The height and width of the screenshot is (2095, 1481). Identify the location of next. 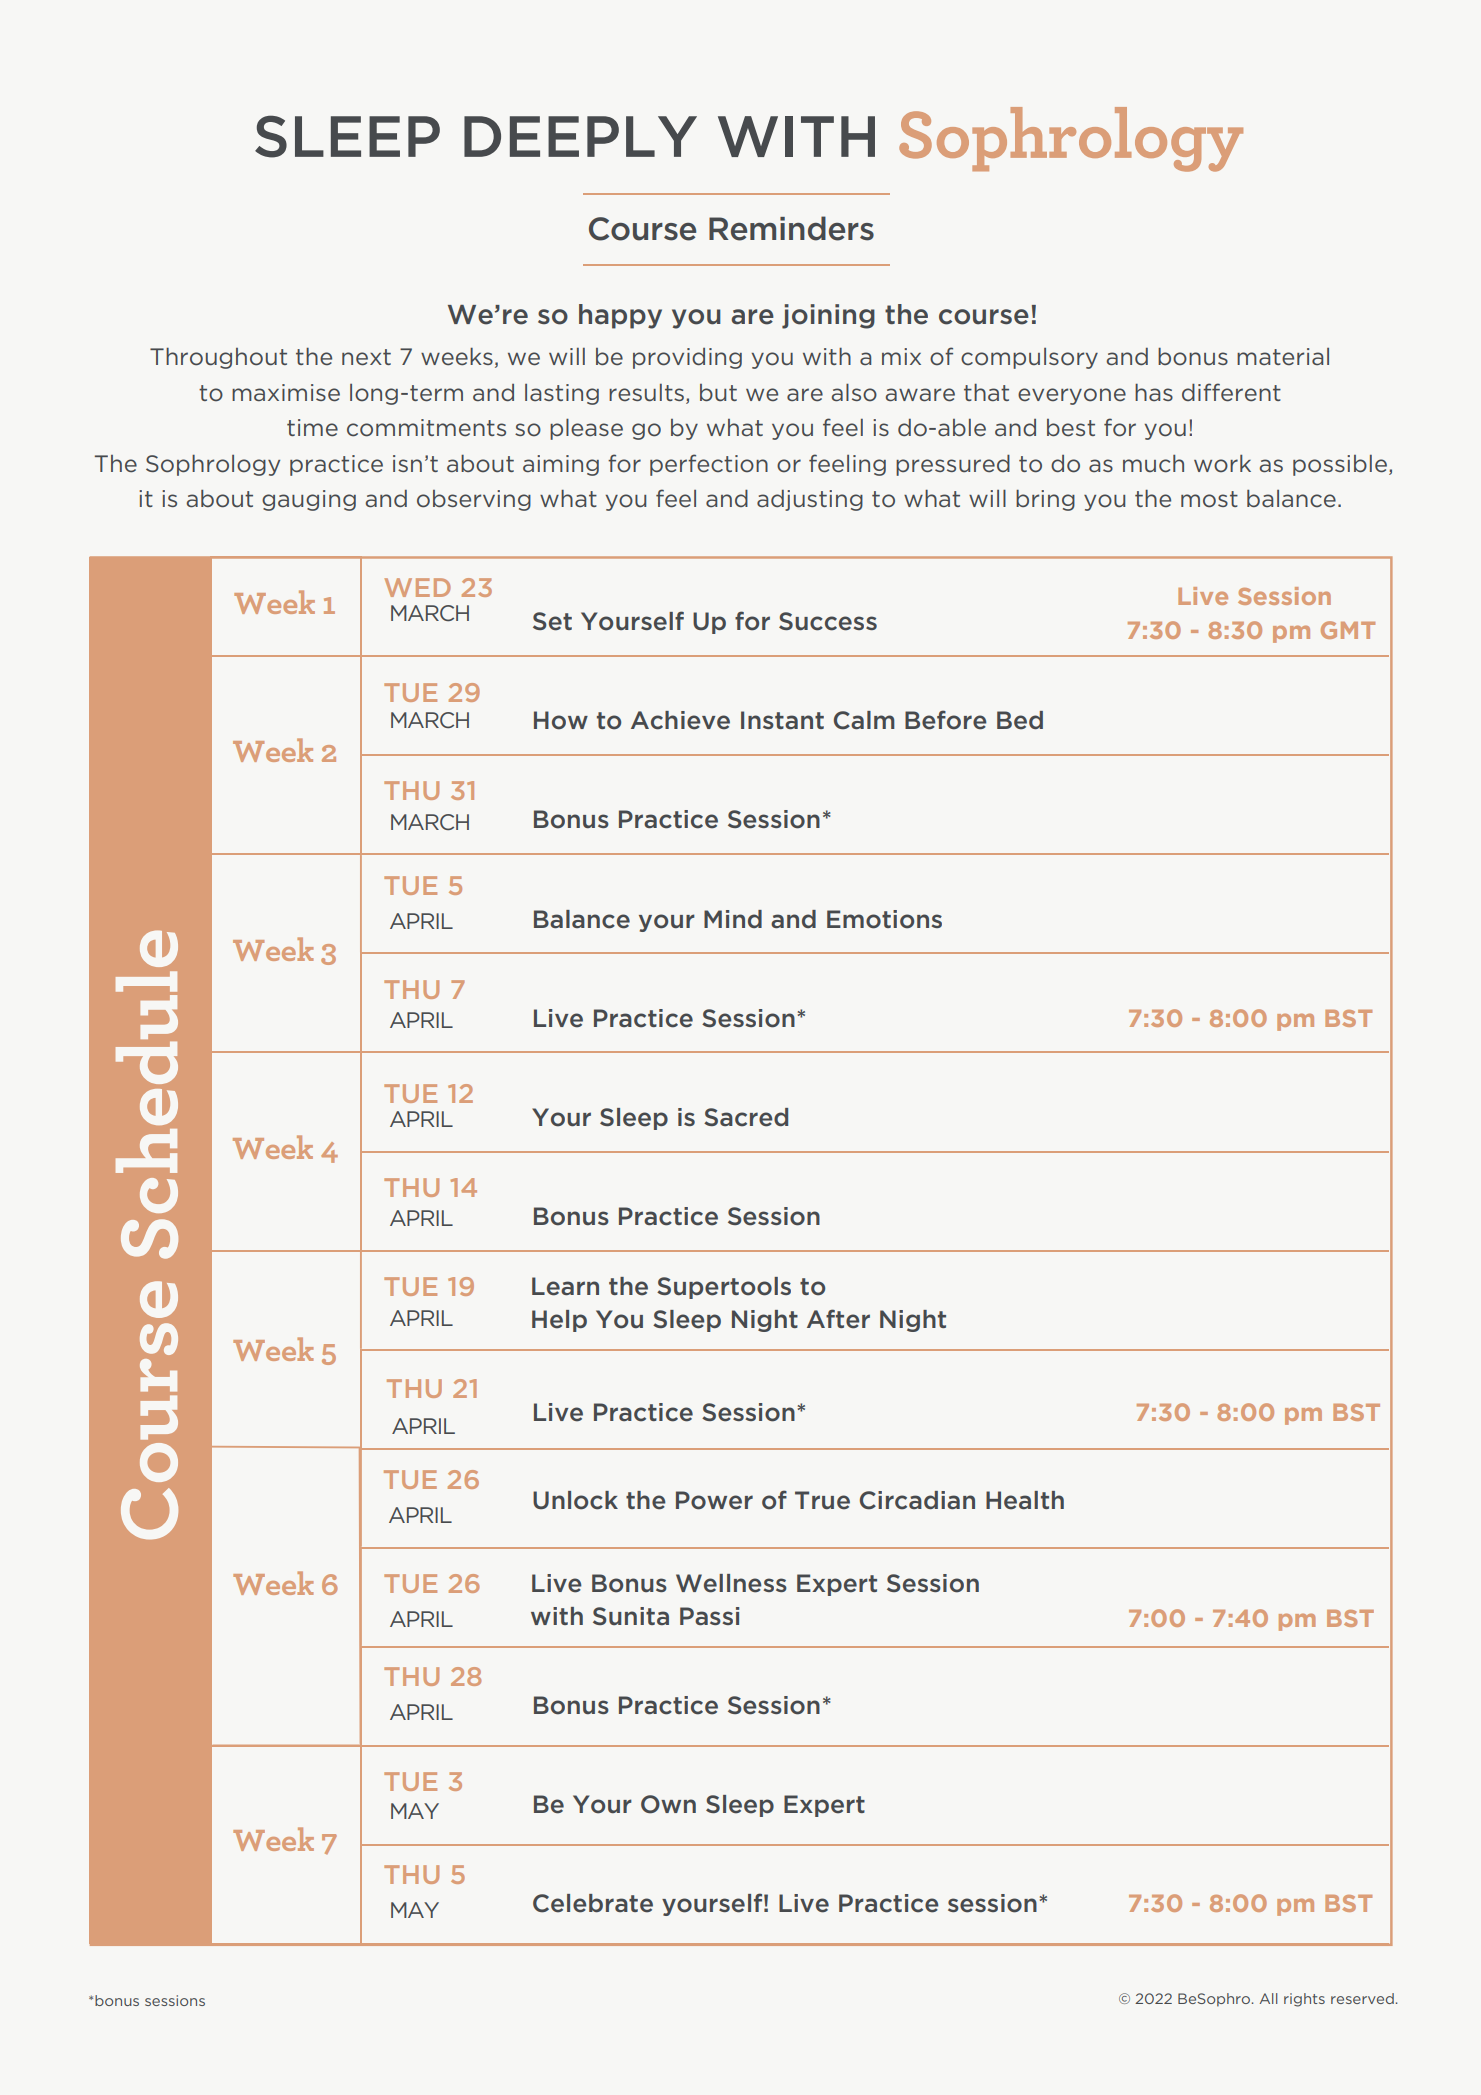
(366, 357).
